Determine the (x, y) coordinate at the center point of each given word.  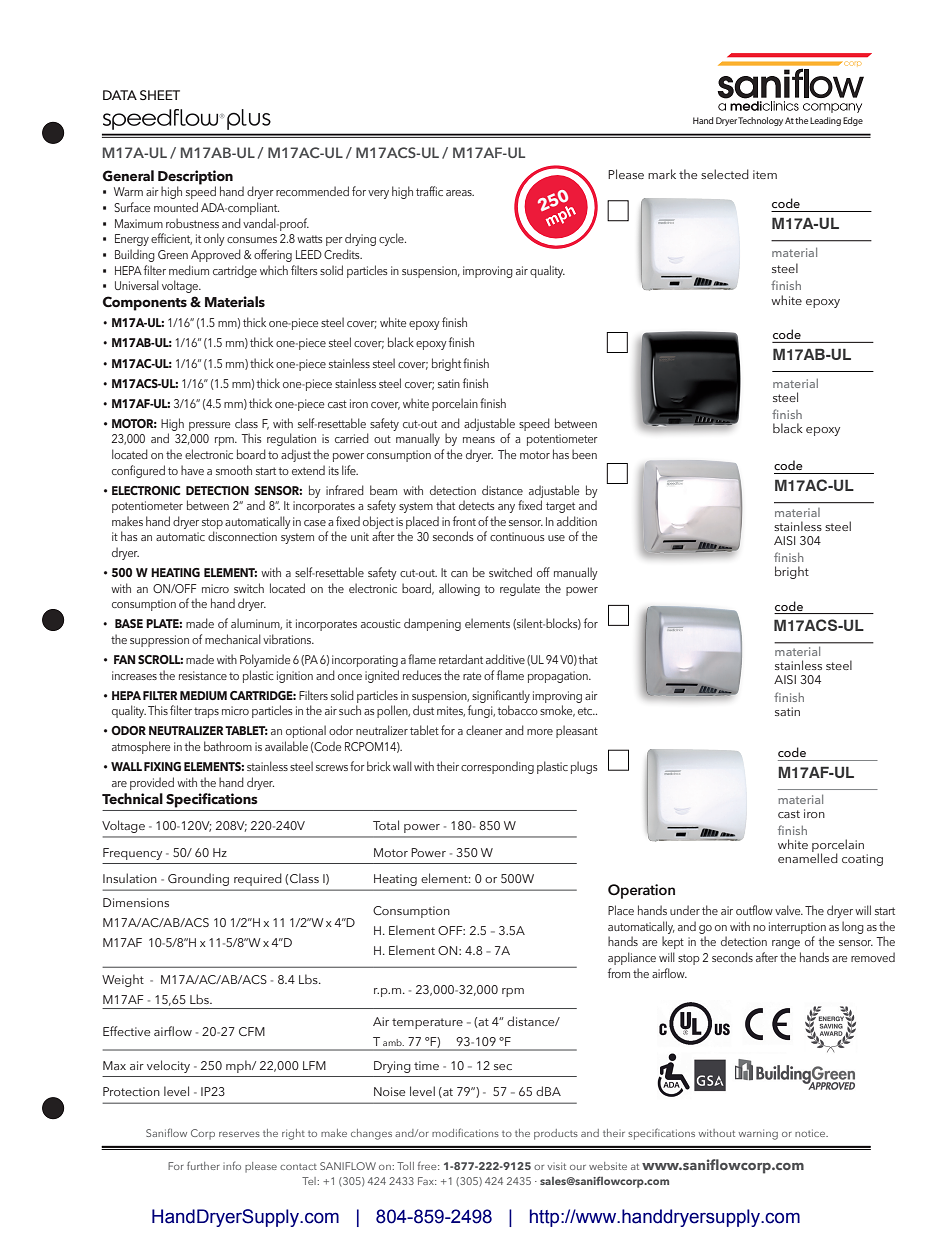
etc (586, 711)
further (203, 1165)
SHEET (160, 95)
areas (460, 193)
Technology (760, 121)
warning (758, 1134)
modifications (465, 1132)
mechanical (233, 639)
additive (505, 659)
